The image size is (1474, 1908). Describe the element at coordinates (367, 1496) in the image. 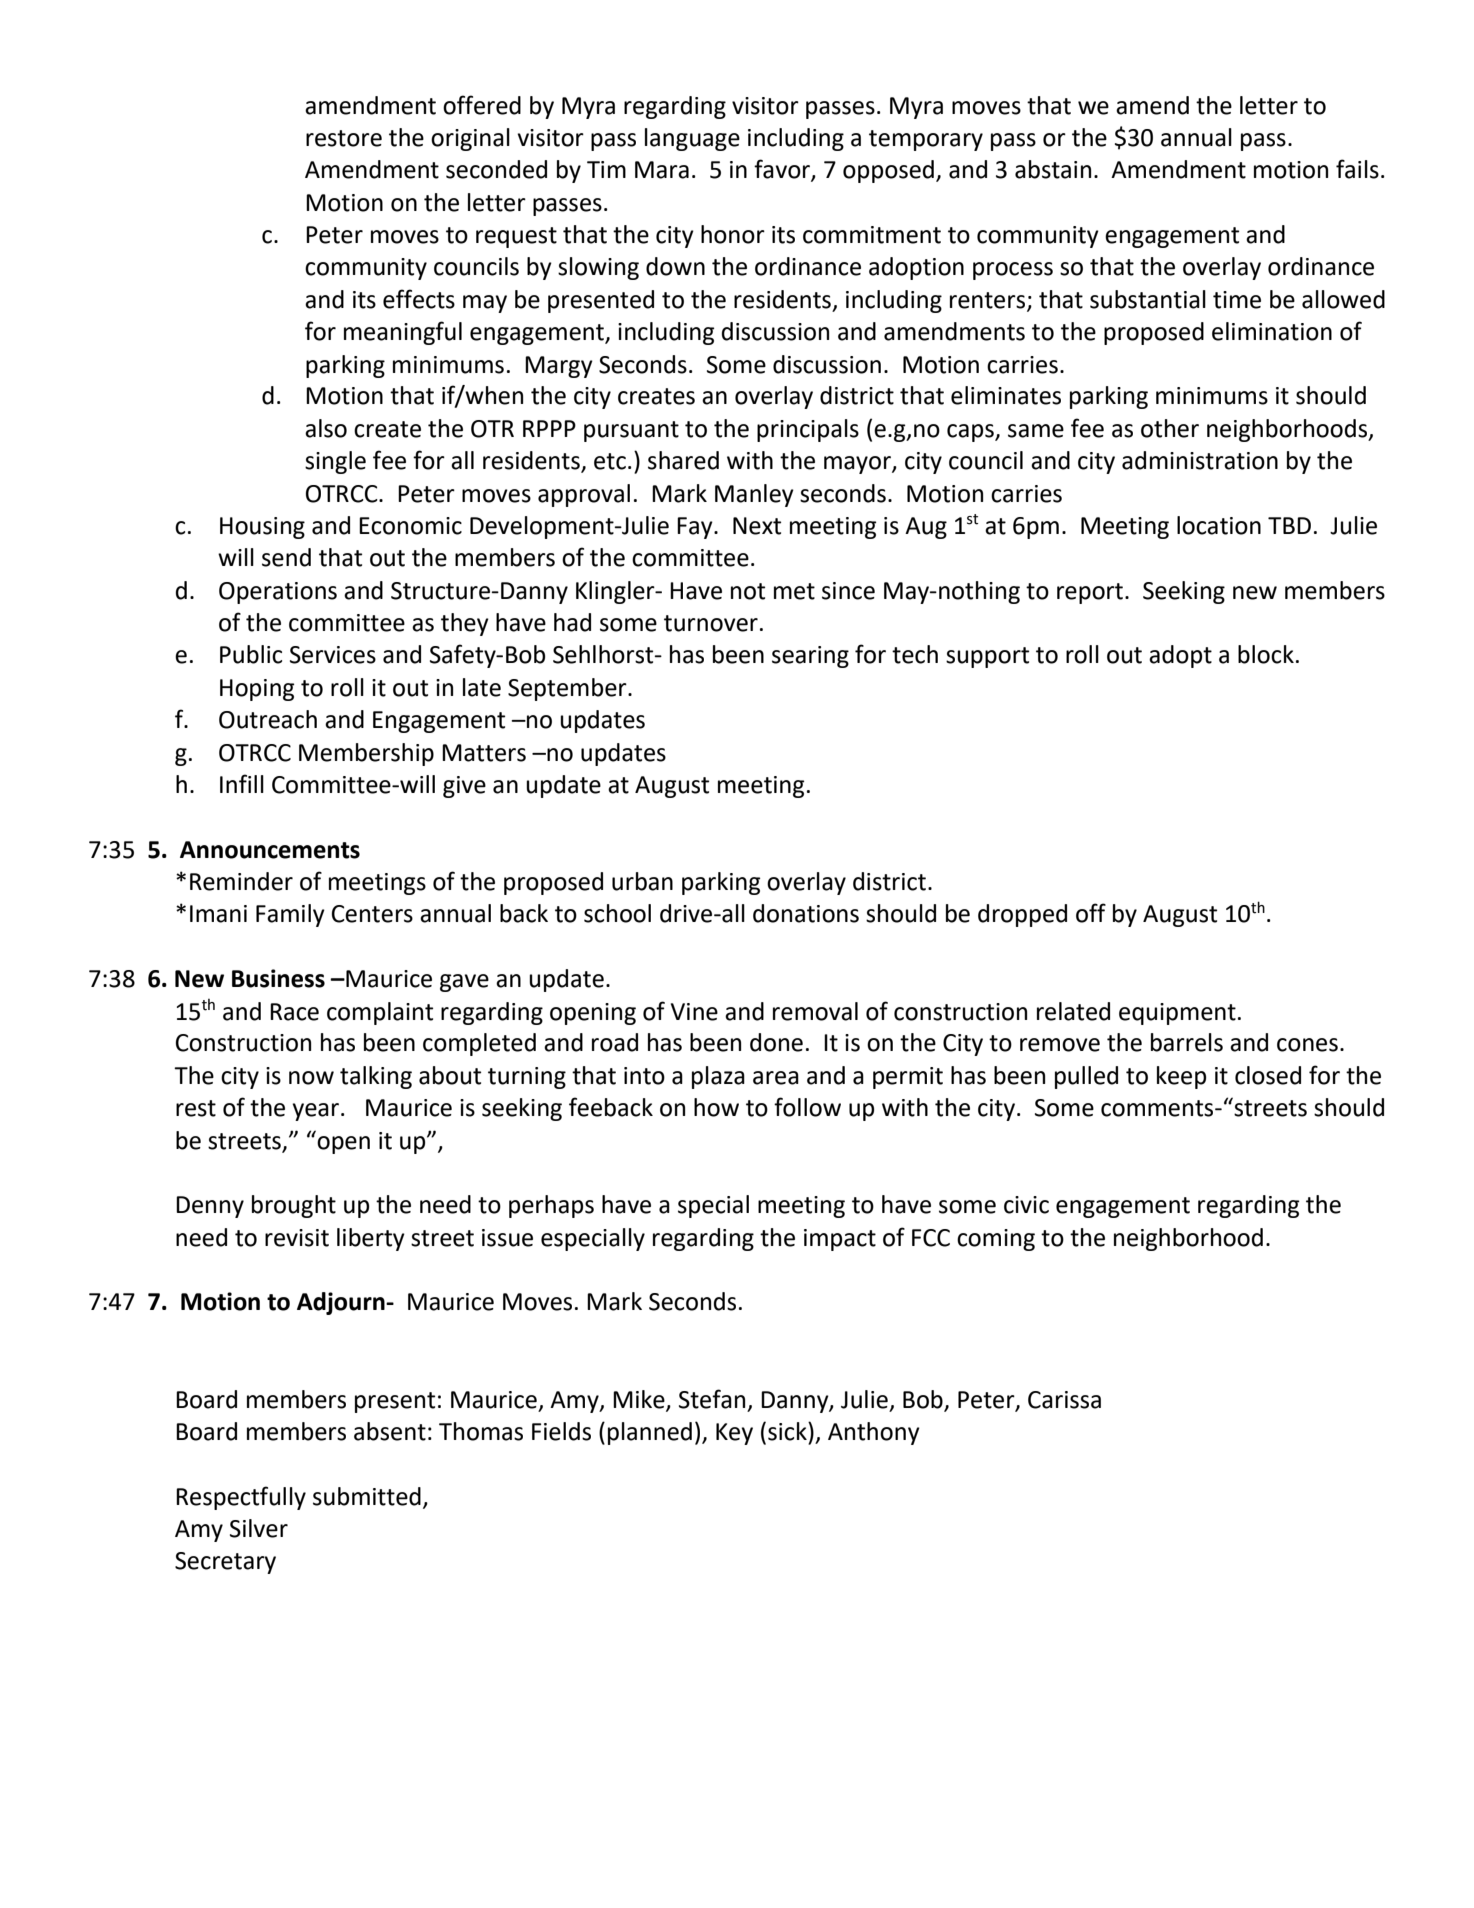

I see `submitted` at that location.
